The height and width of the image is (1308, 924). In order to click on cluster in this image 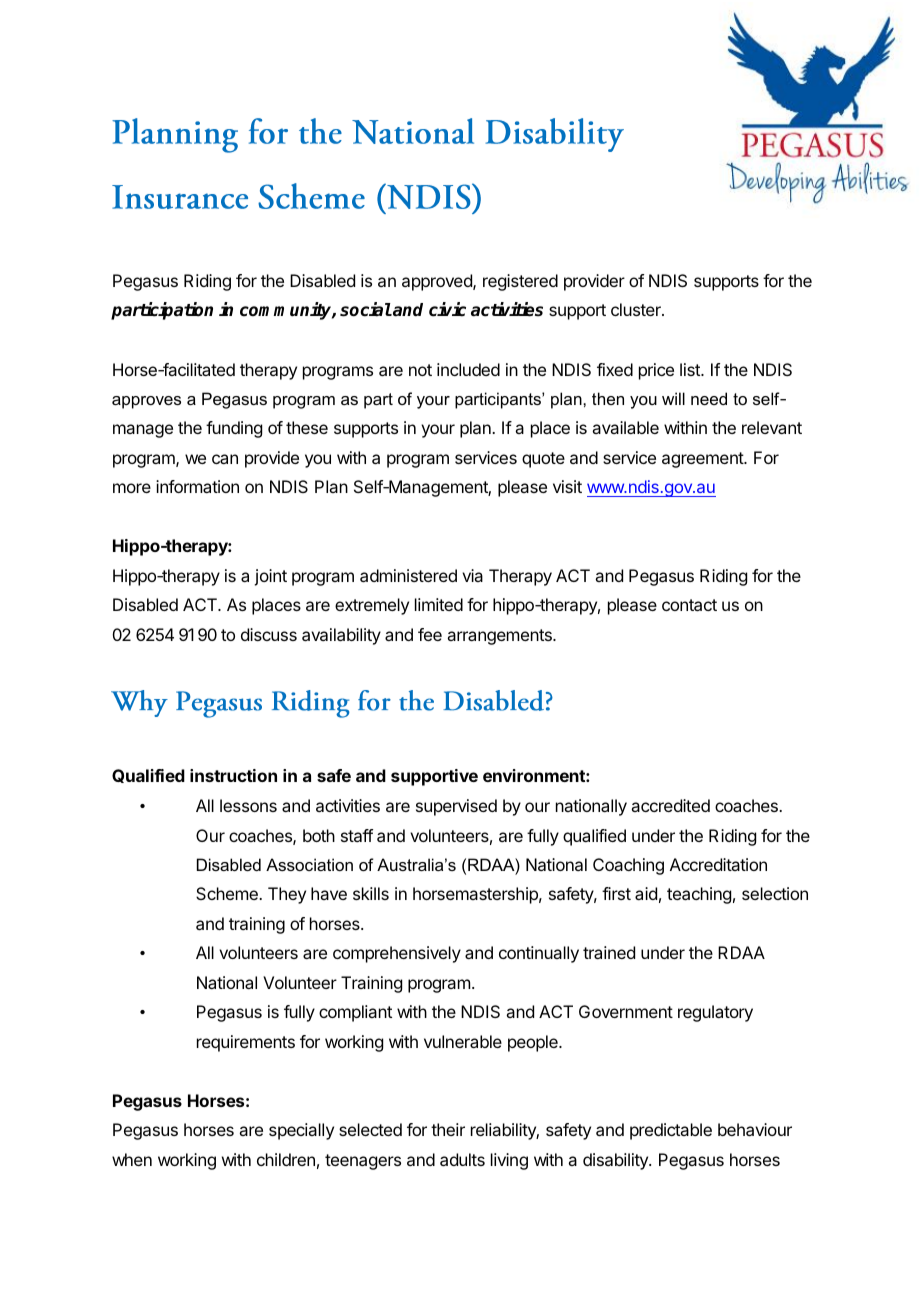, I will do `click(637, 309)`.
